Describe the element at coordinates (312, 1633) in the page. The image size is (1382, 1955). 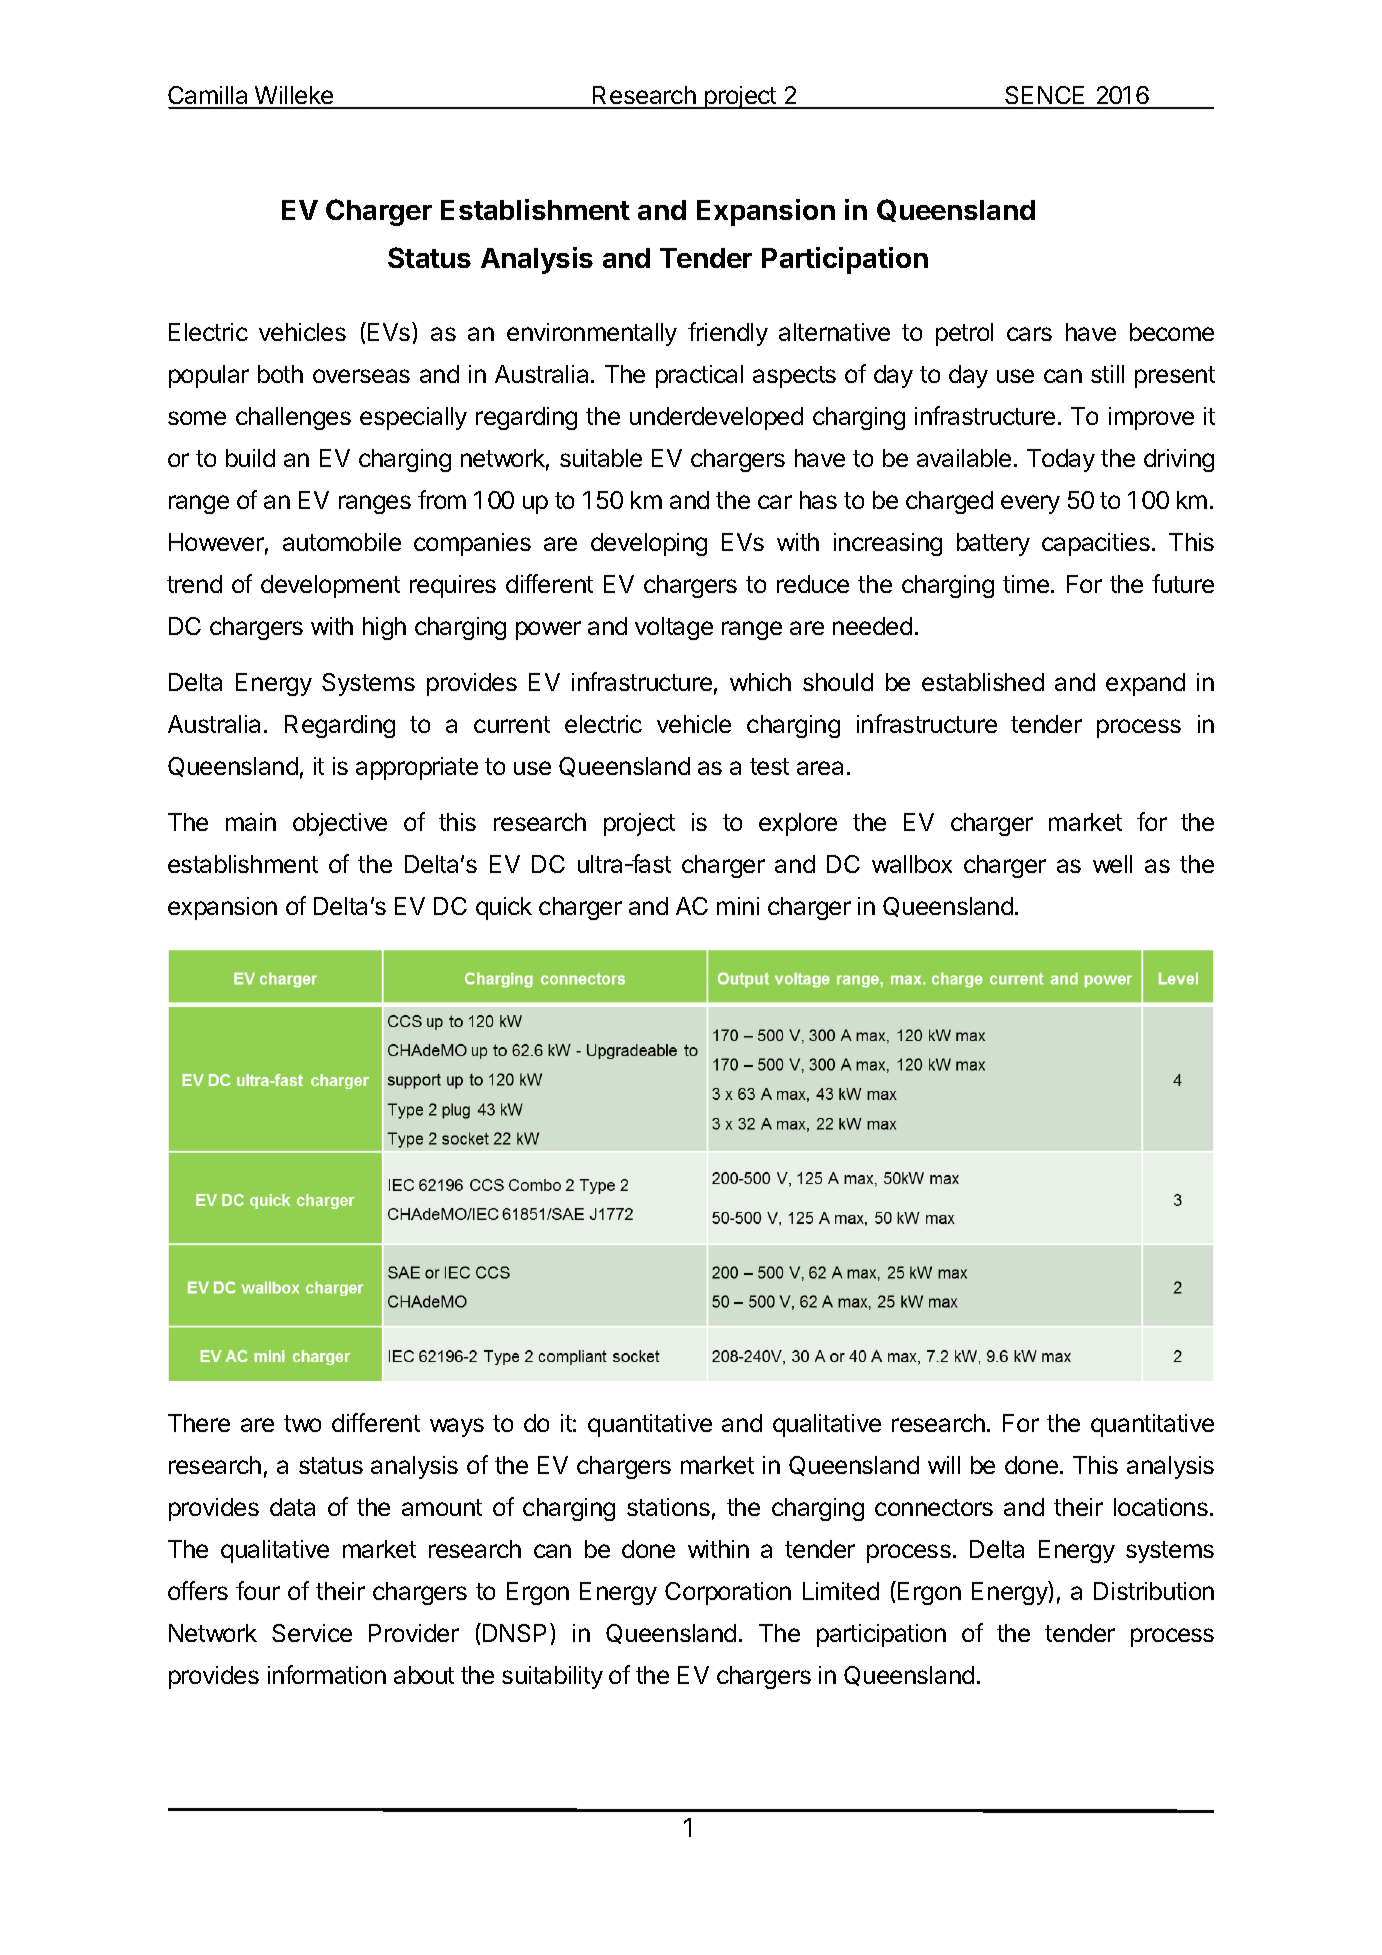
I see `Service` at that location.
